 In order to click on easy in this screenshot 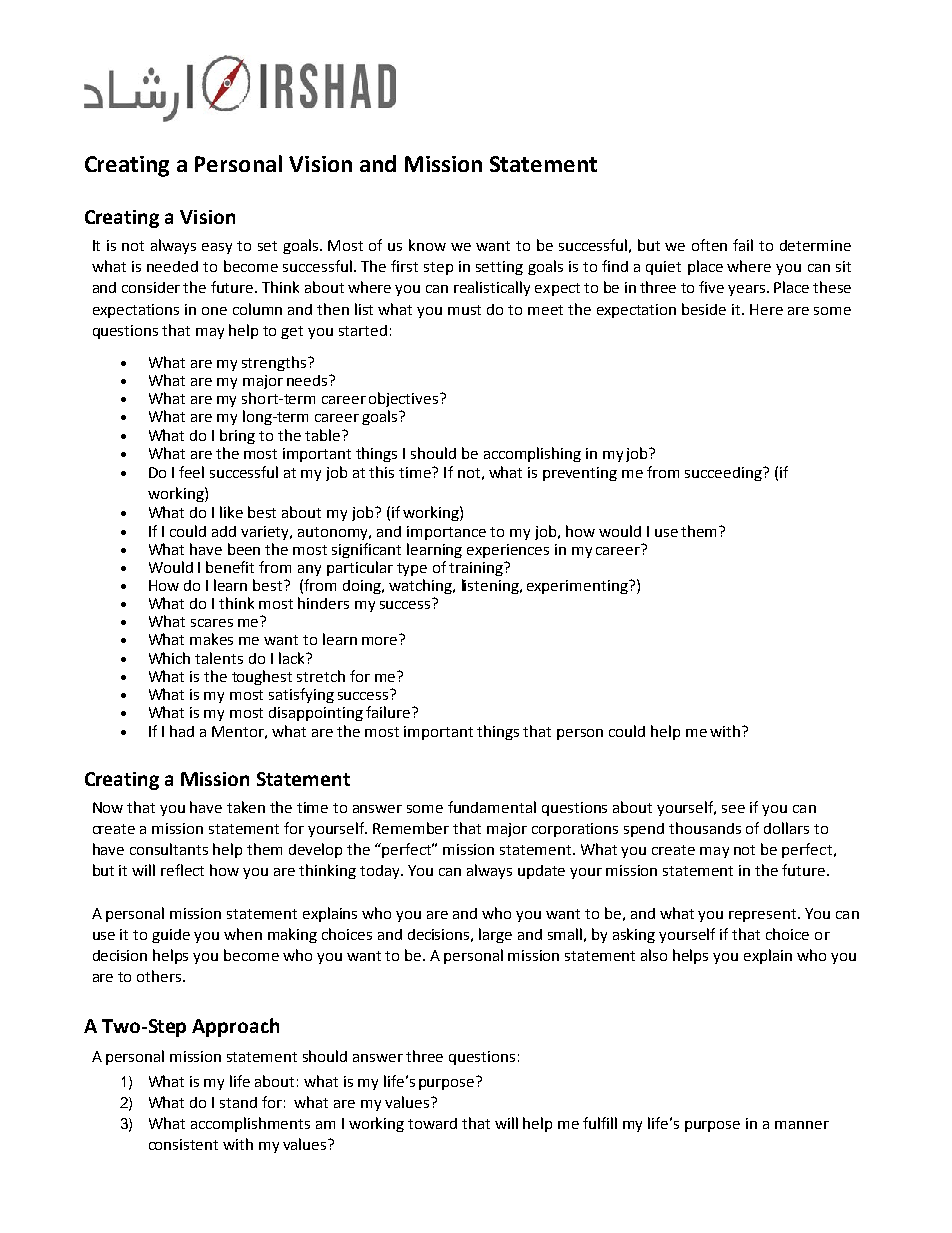, I will do `click(217, 248)`.
